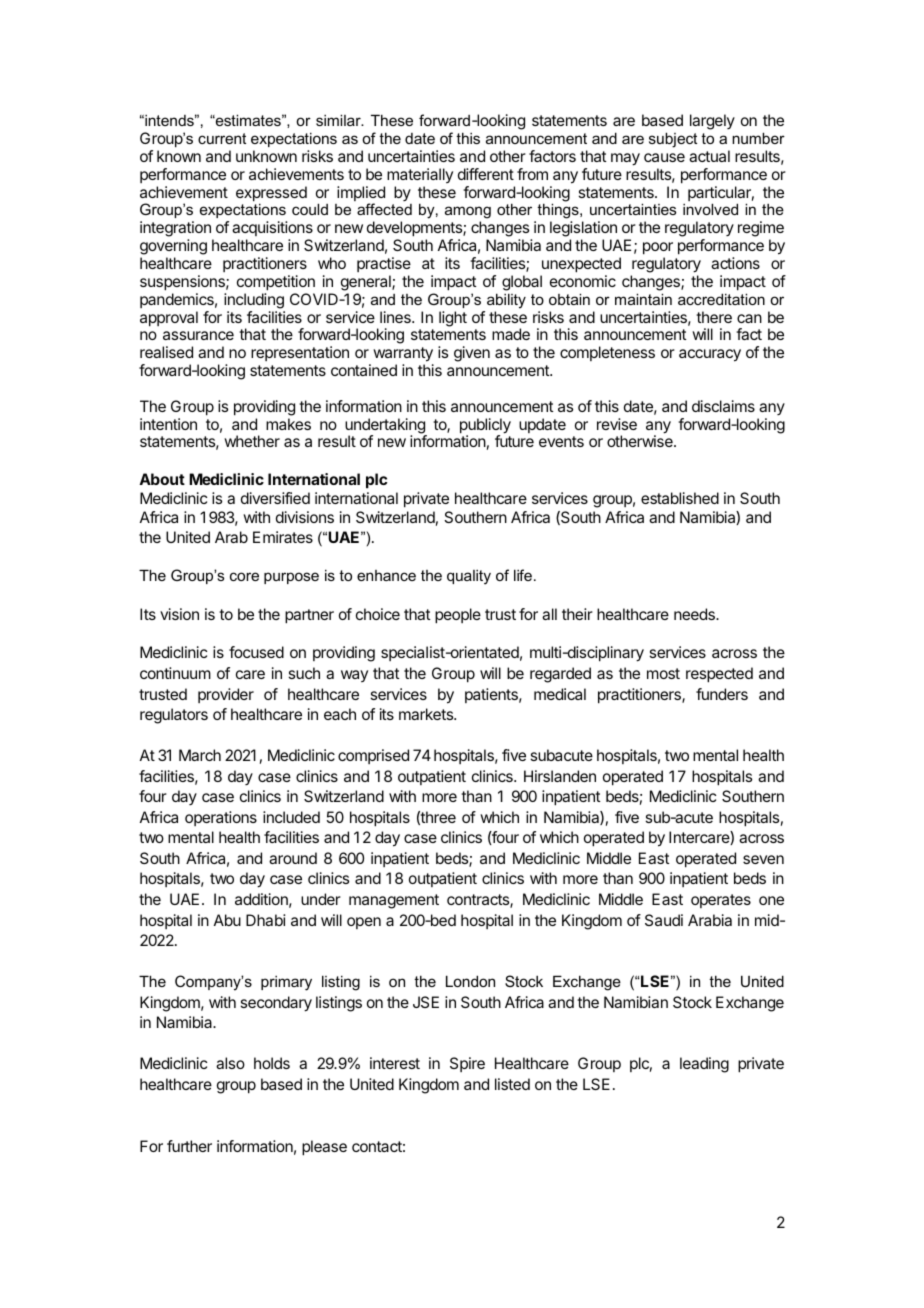 The width and height of the document is (924, 1308). Describe the element at coordinates (710, 355) in the document. I see `accuracy` at that location.
